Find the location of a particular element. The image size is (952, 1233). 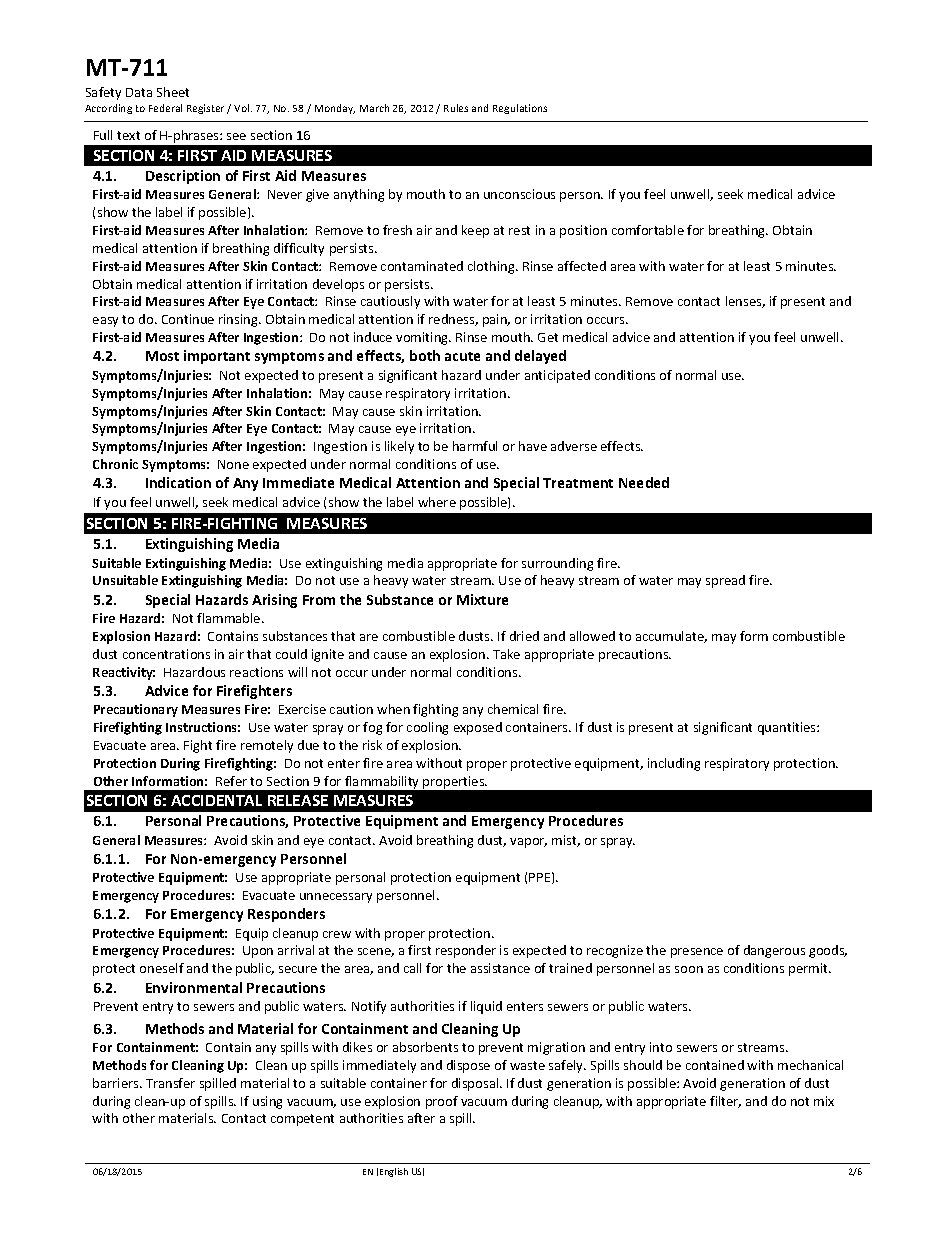

spread is located at coordinates (725, 581).
